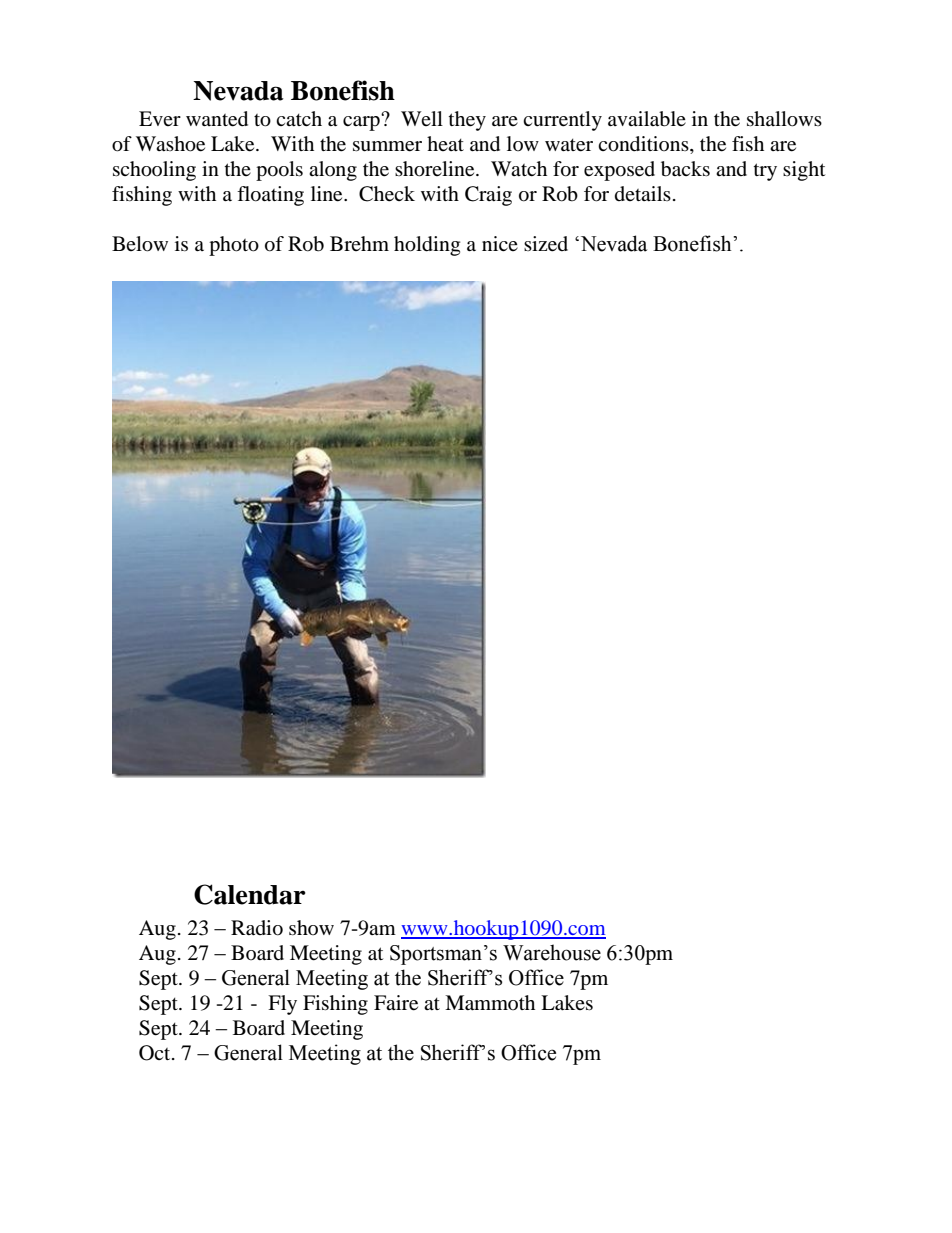 The image size is (952, 1233). Describe the element at coordinates (445, 143) in the image. I see `heat` at that location.
